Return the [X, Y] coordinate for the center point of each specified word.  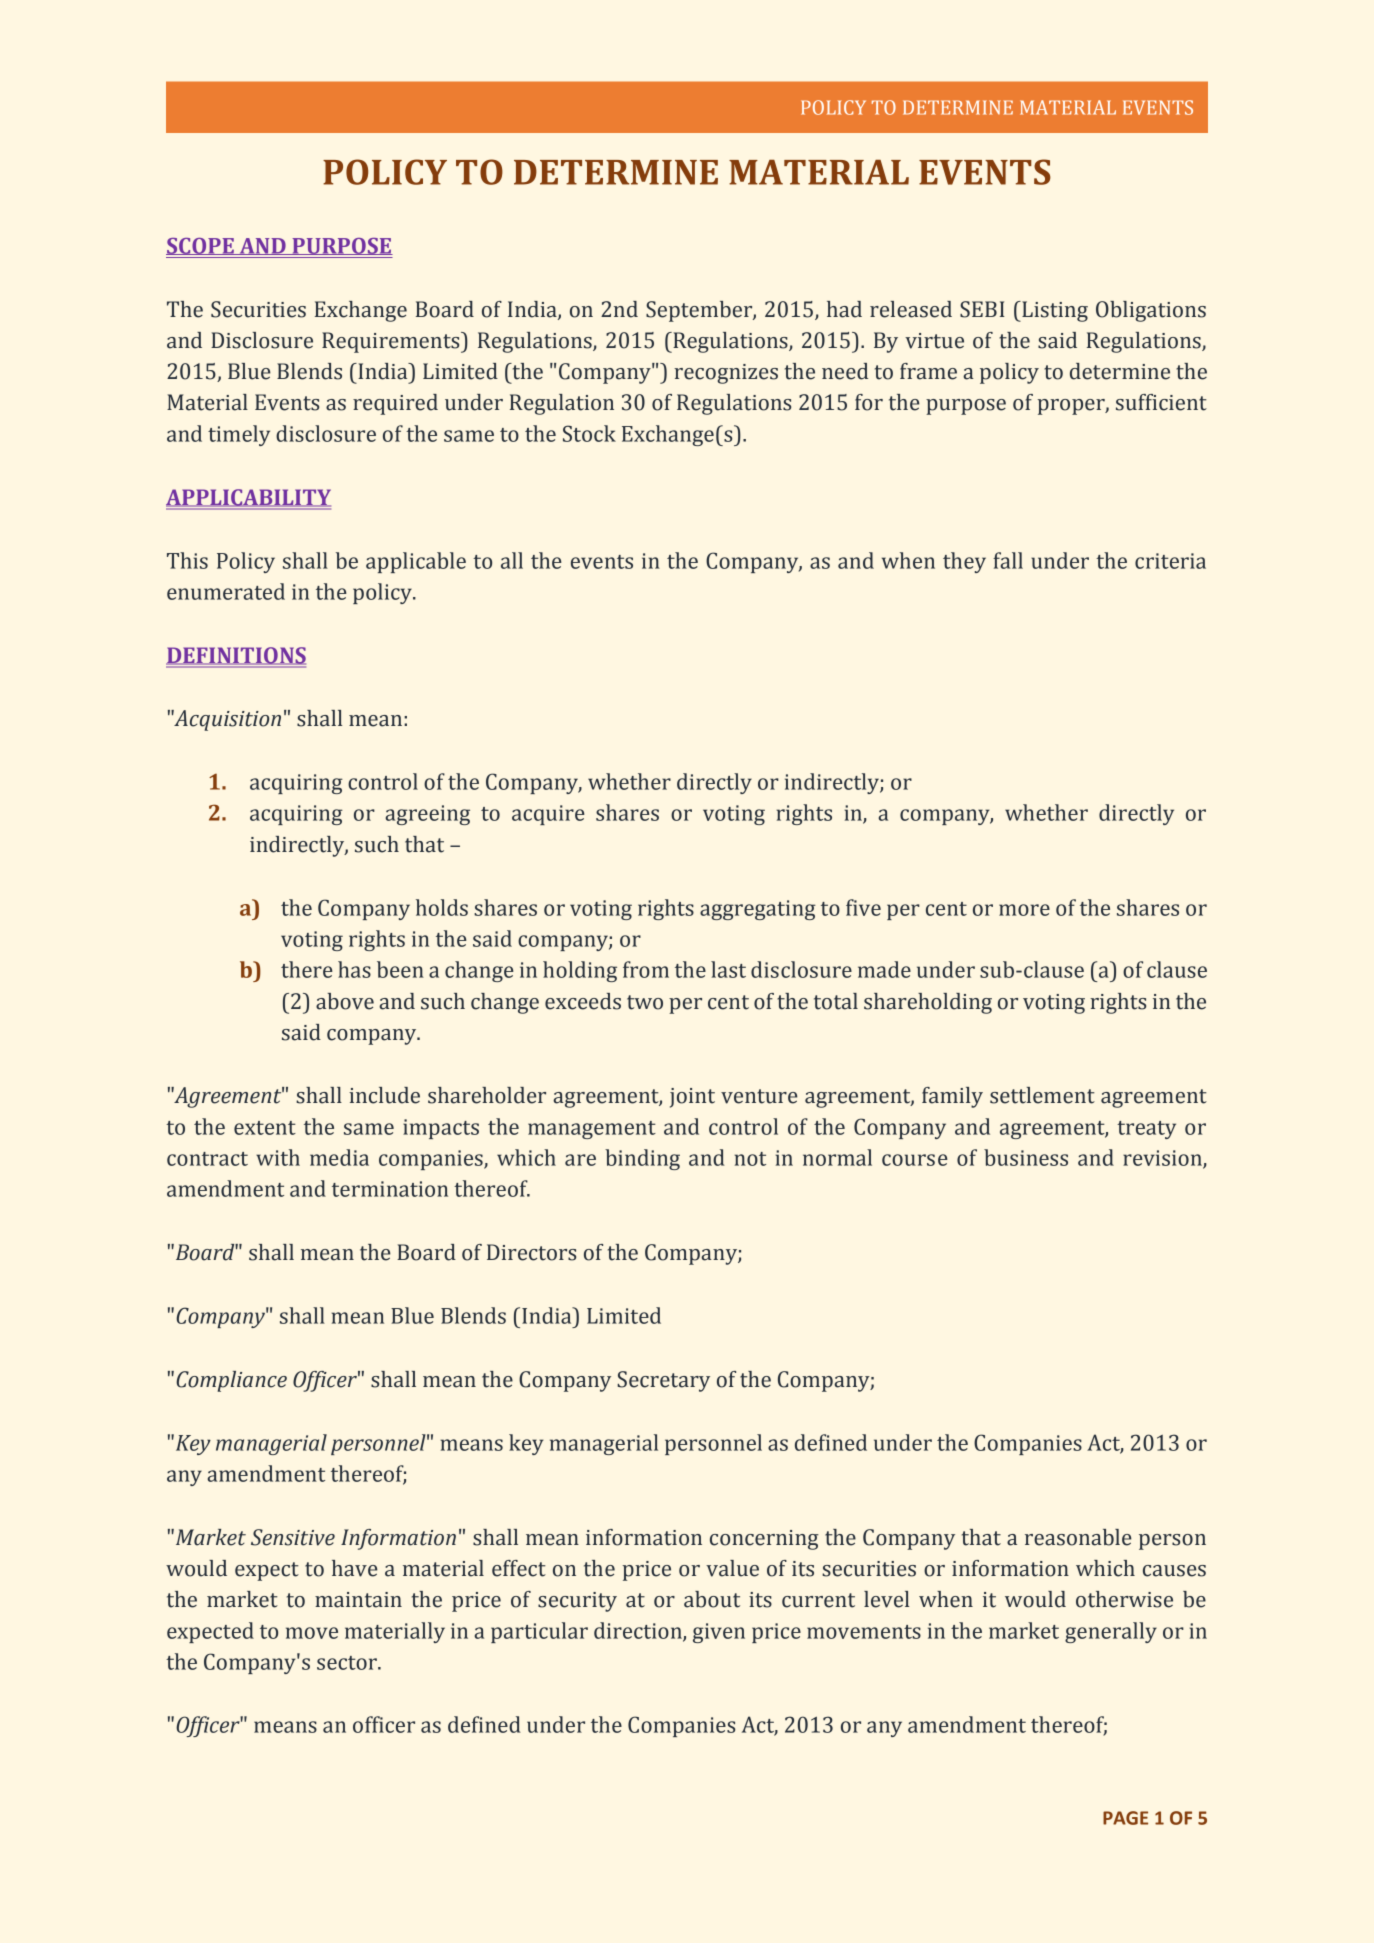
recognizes [726, 374]
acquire [548, 815]
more [1024, 910]
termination [390, 1189]
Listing [1054, 311]
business [1026, 1157]
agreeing [427, 815]
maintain [358, 1600]
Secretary [663, 1381]
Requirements [392, 342]
